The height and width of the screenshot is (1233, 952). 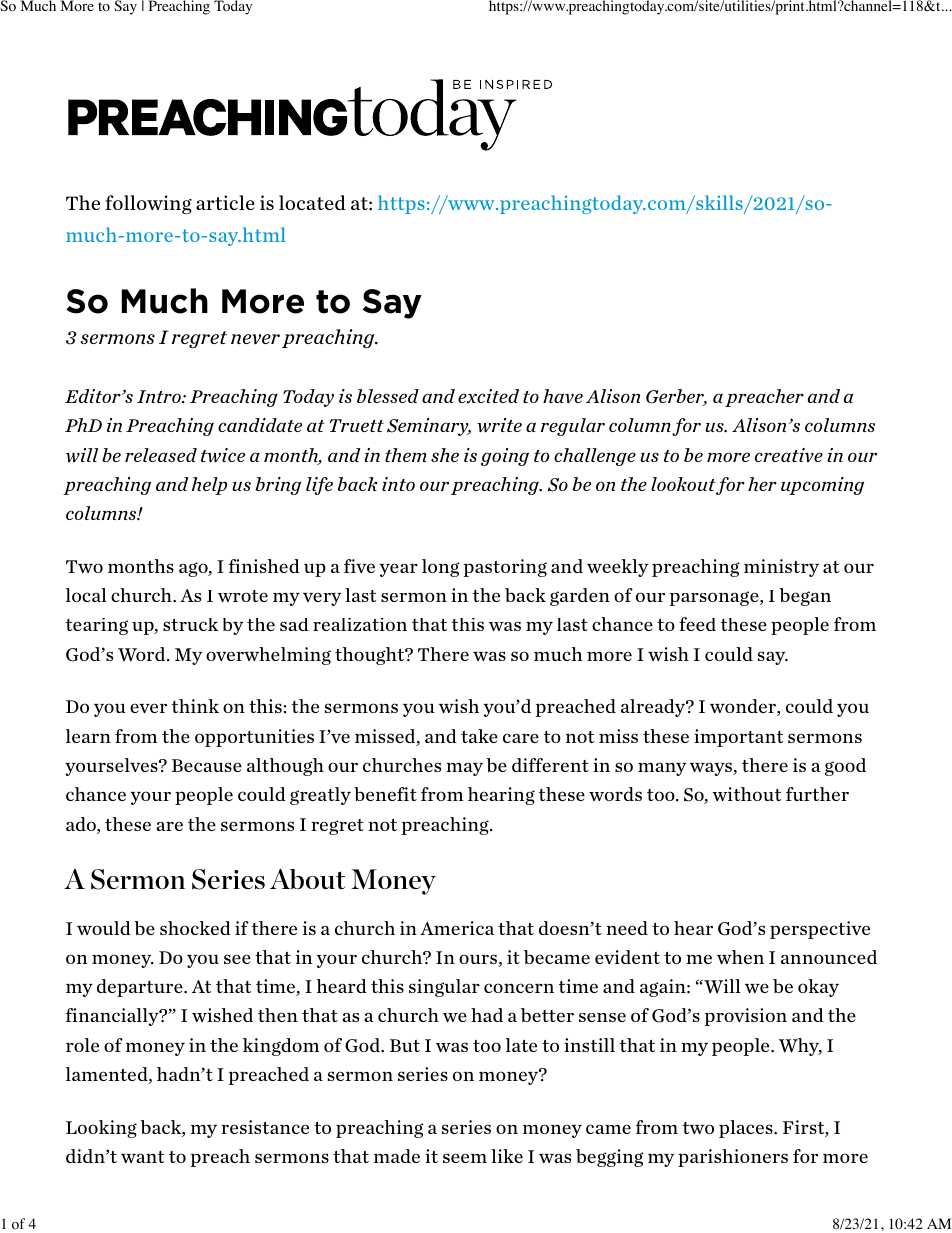 What do you see at coordinates (312, 202) in the screenshot?
I see `located` at bounding box center [312, 202].
